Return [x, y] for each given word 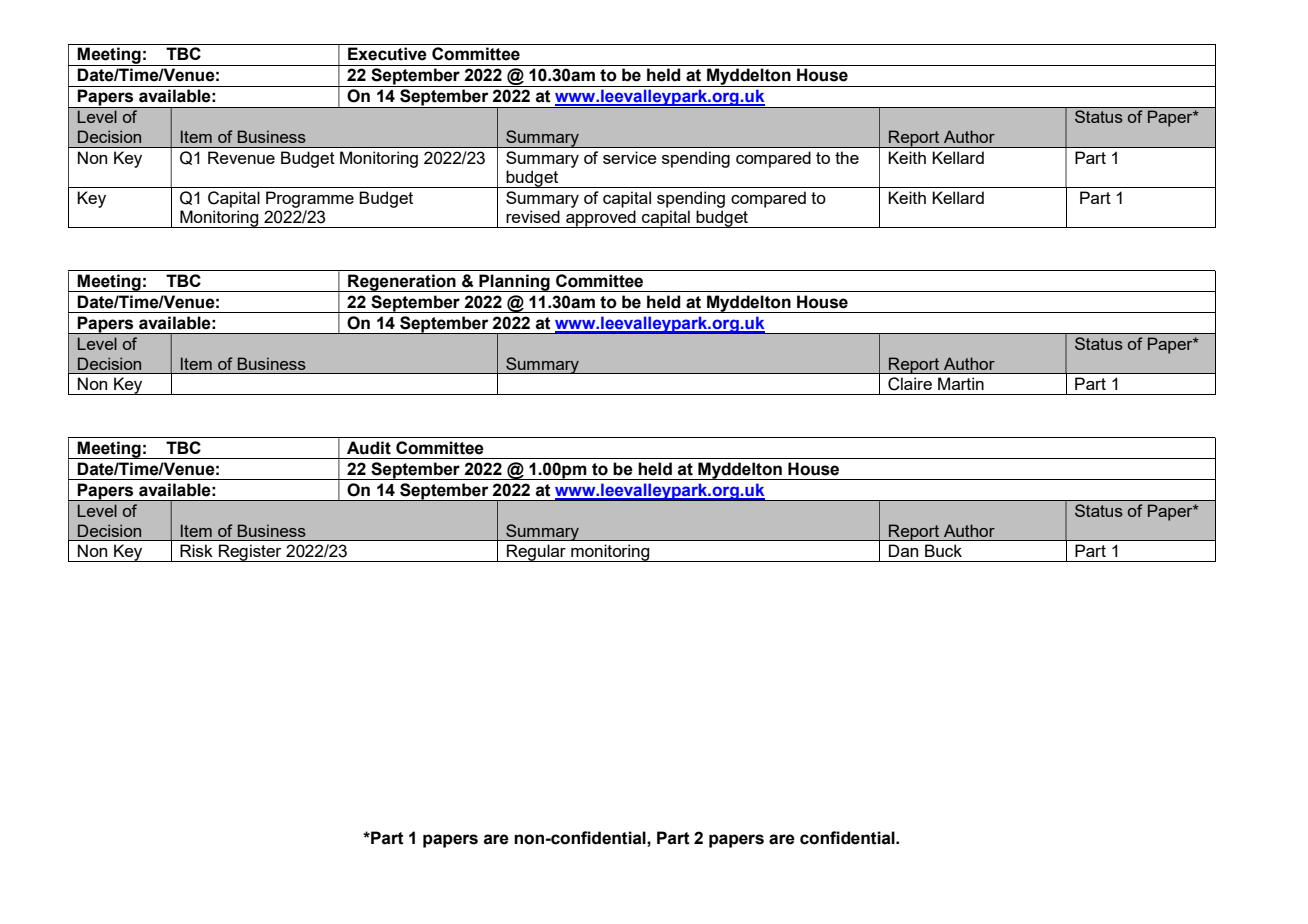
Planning [514, 283]
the [847, 157]
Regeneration [402, 283]
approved [601, 219]
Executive [387, 54]
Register [250, 553]
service [630, 157]
